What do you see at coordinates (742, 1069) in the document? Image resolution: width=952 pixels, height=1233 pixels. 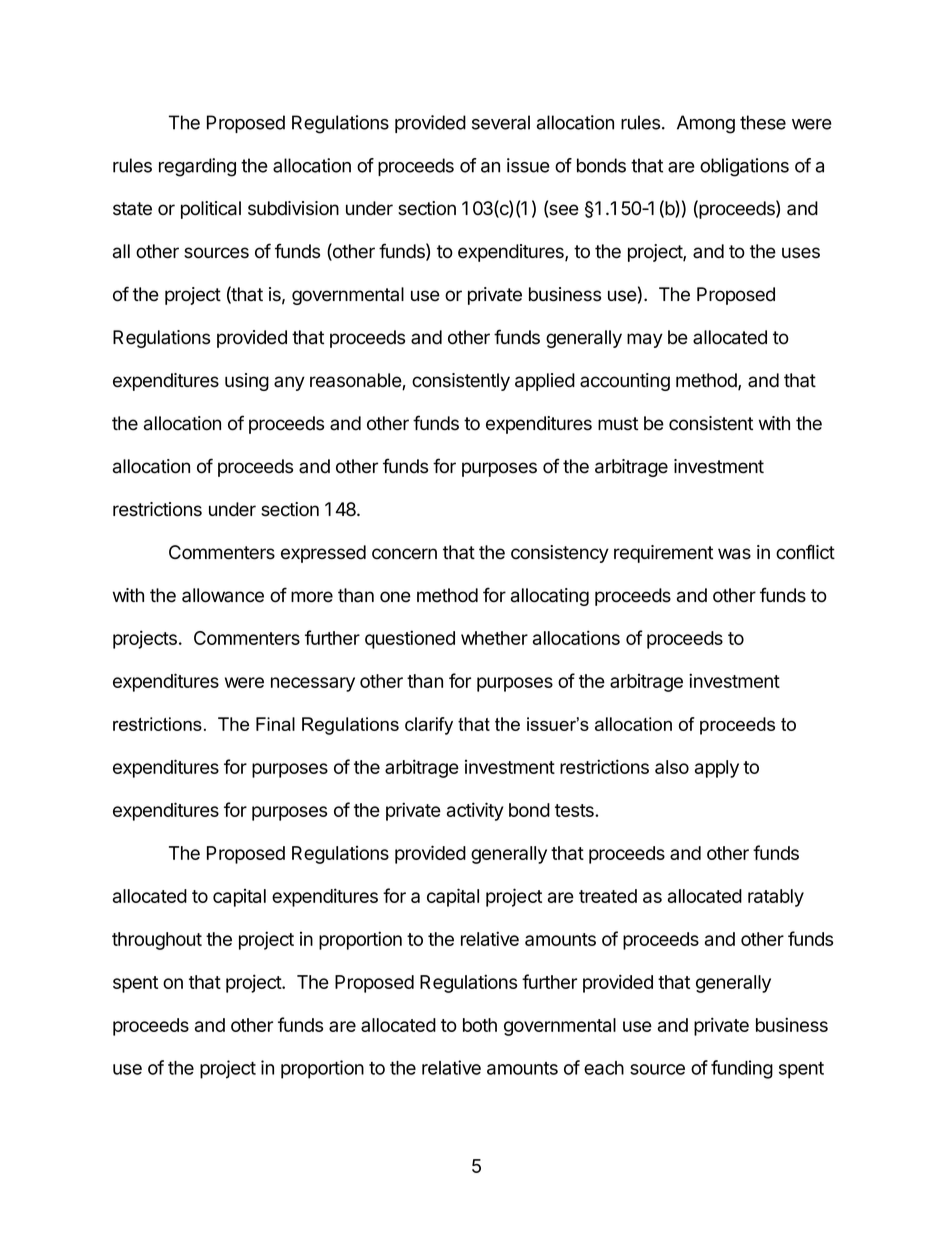 I see `funding` at bounding box center [742, 1069].
